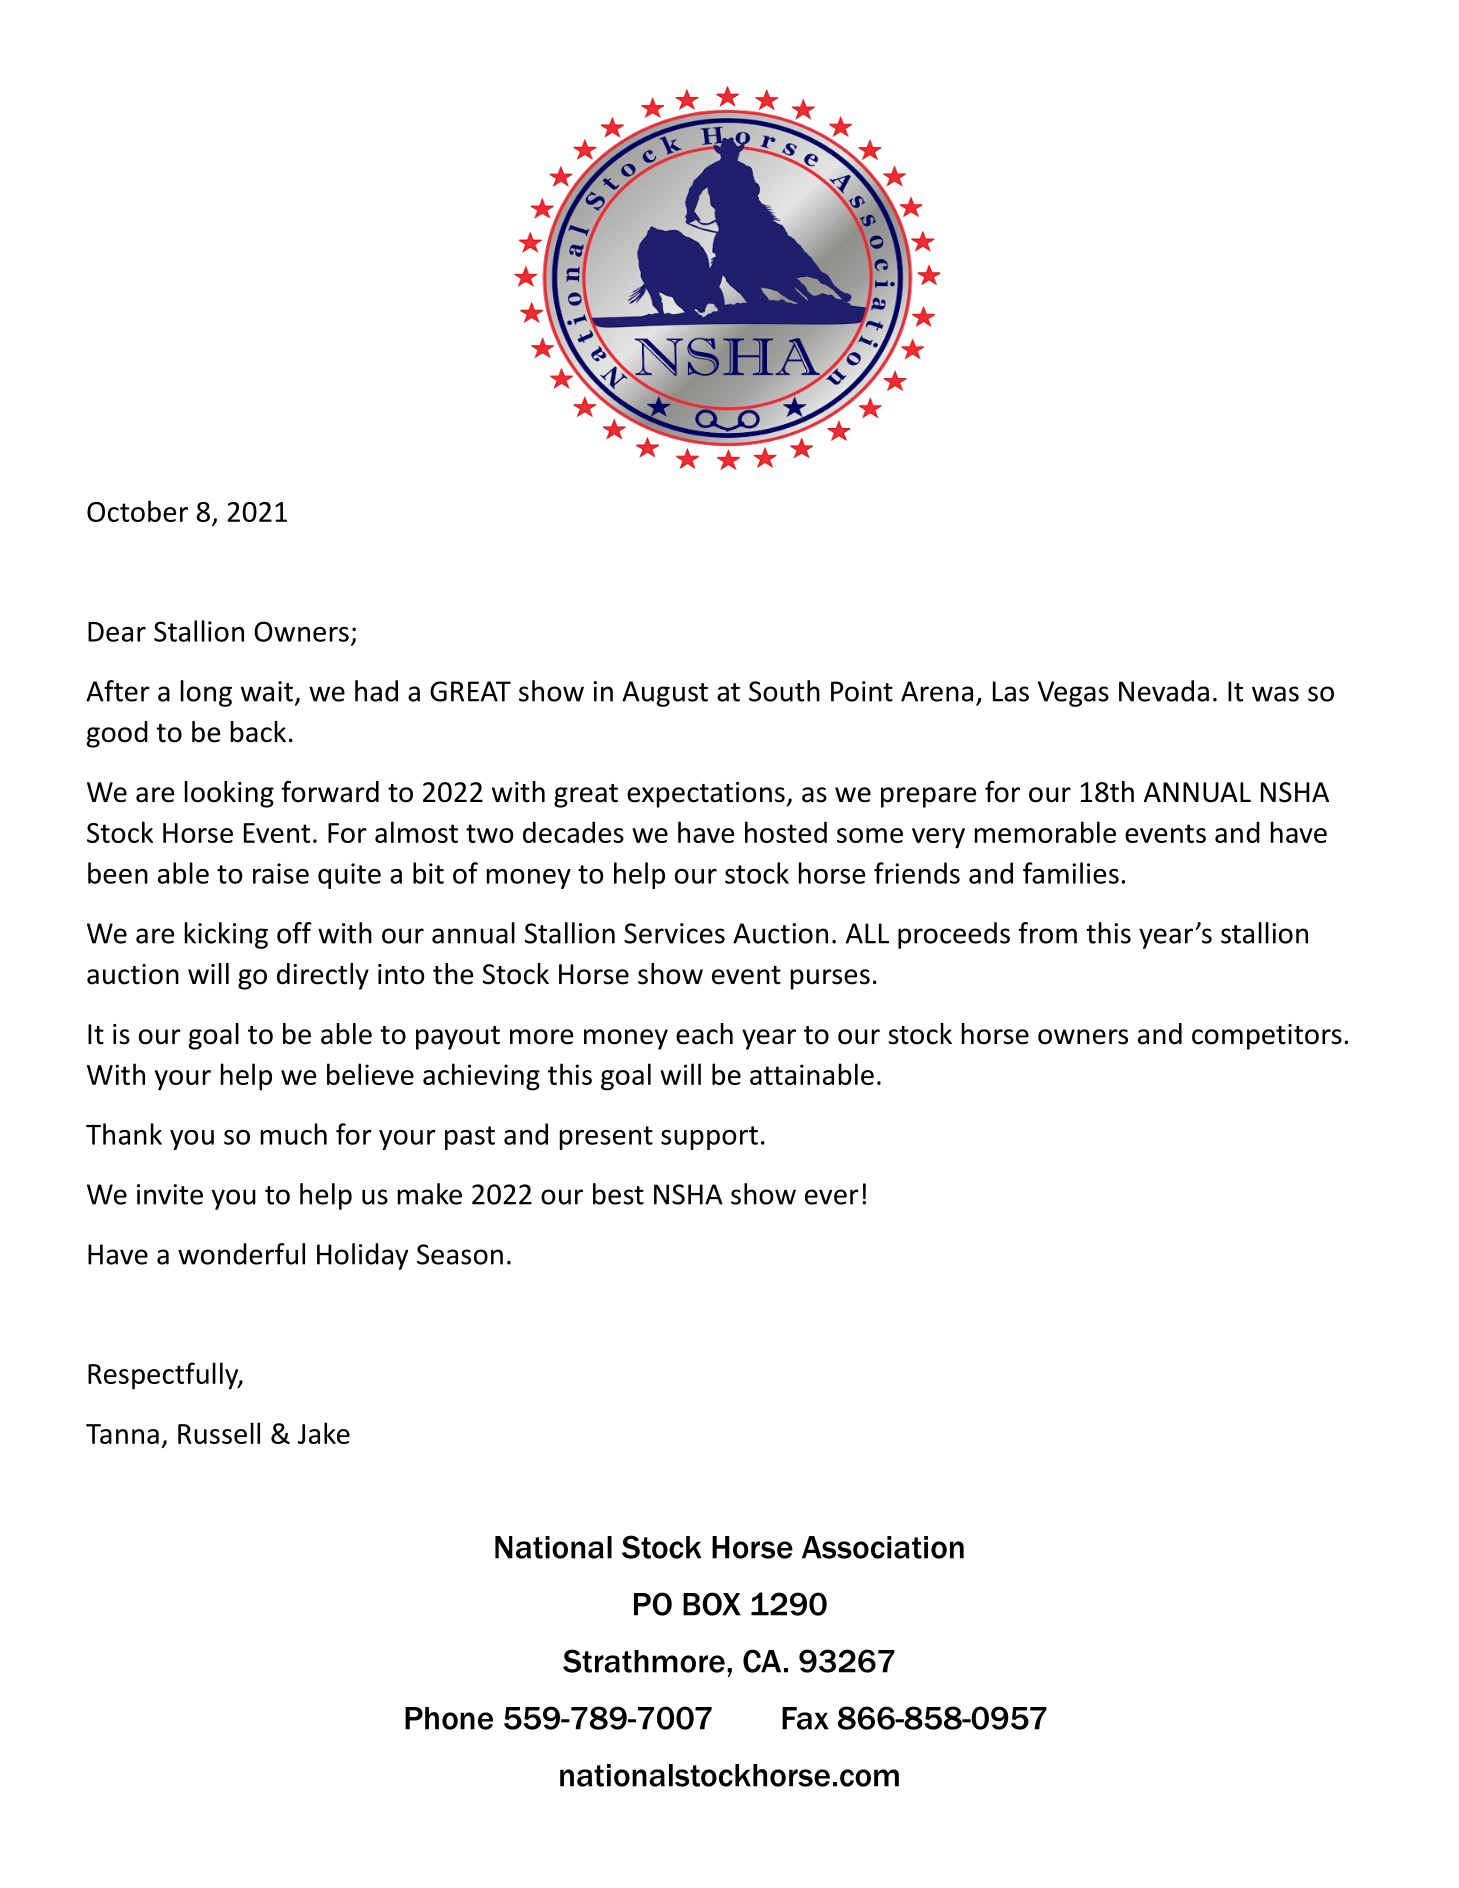  I want to click on October, so click(137, 511).
